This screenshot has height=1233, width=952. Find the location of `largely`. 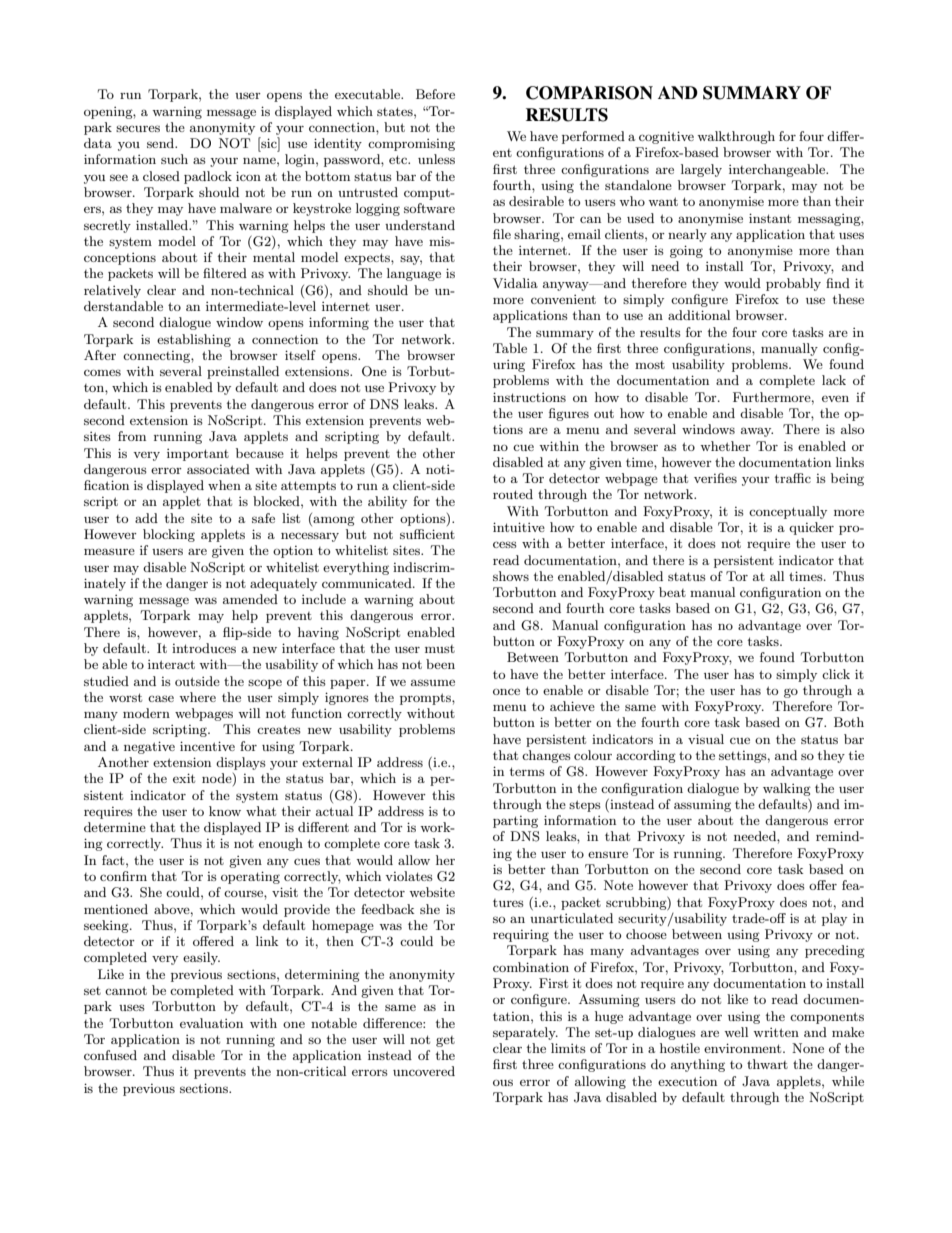

largely is located at coordinates (701, 170).
